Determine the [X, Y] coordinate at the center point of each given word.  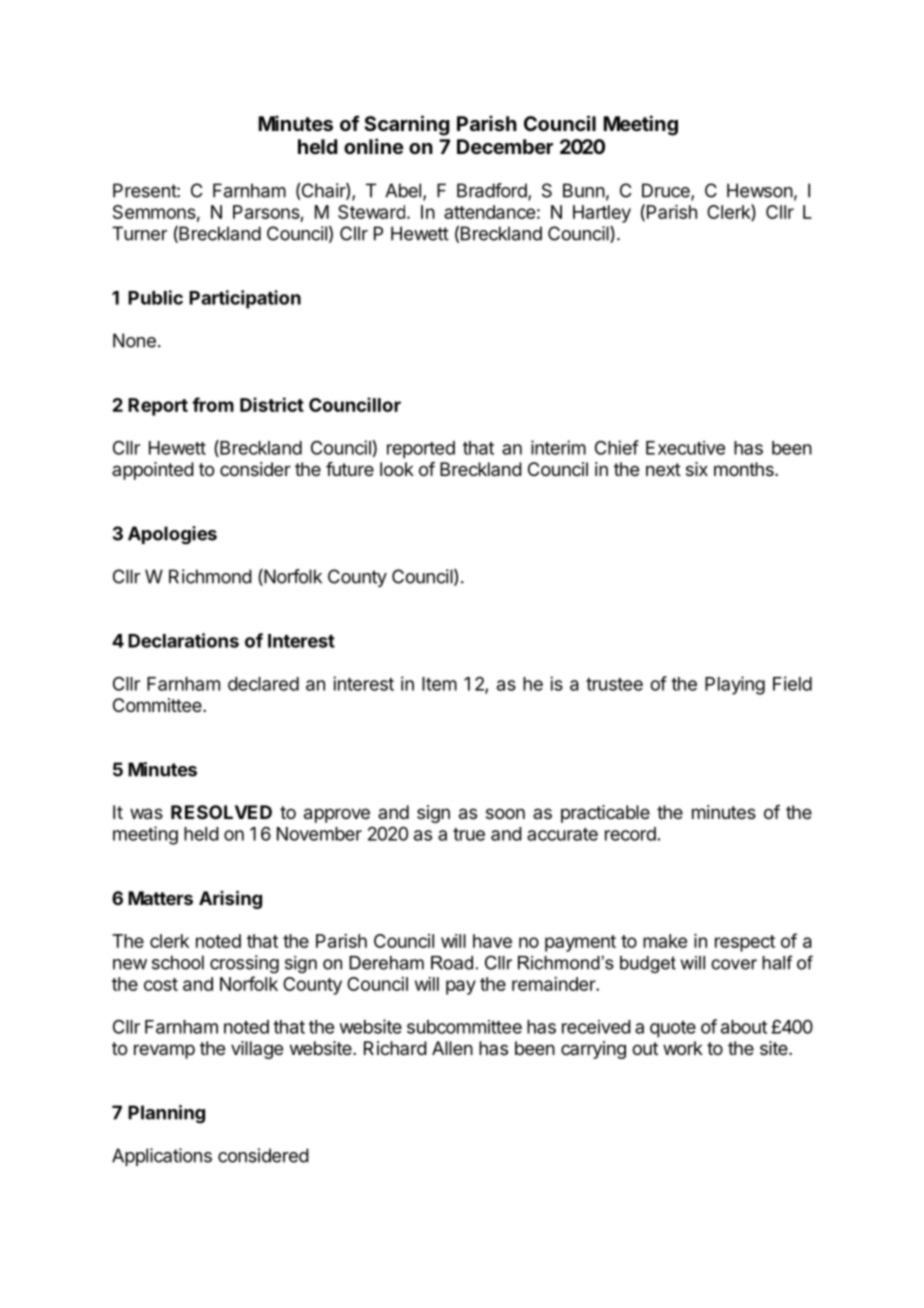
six [697, 469]
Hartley [602, 214]
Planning [166, 1114]
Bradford [493, 191]
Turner [139, 233]
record [630, 834]
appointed [153, 471]
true [469, 834]
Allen [452, 1048]
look [397, 469]
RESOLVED [221, 812]
